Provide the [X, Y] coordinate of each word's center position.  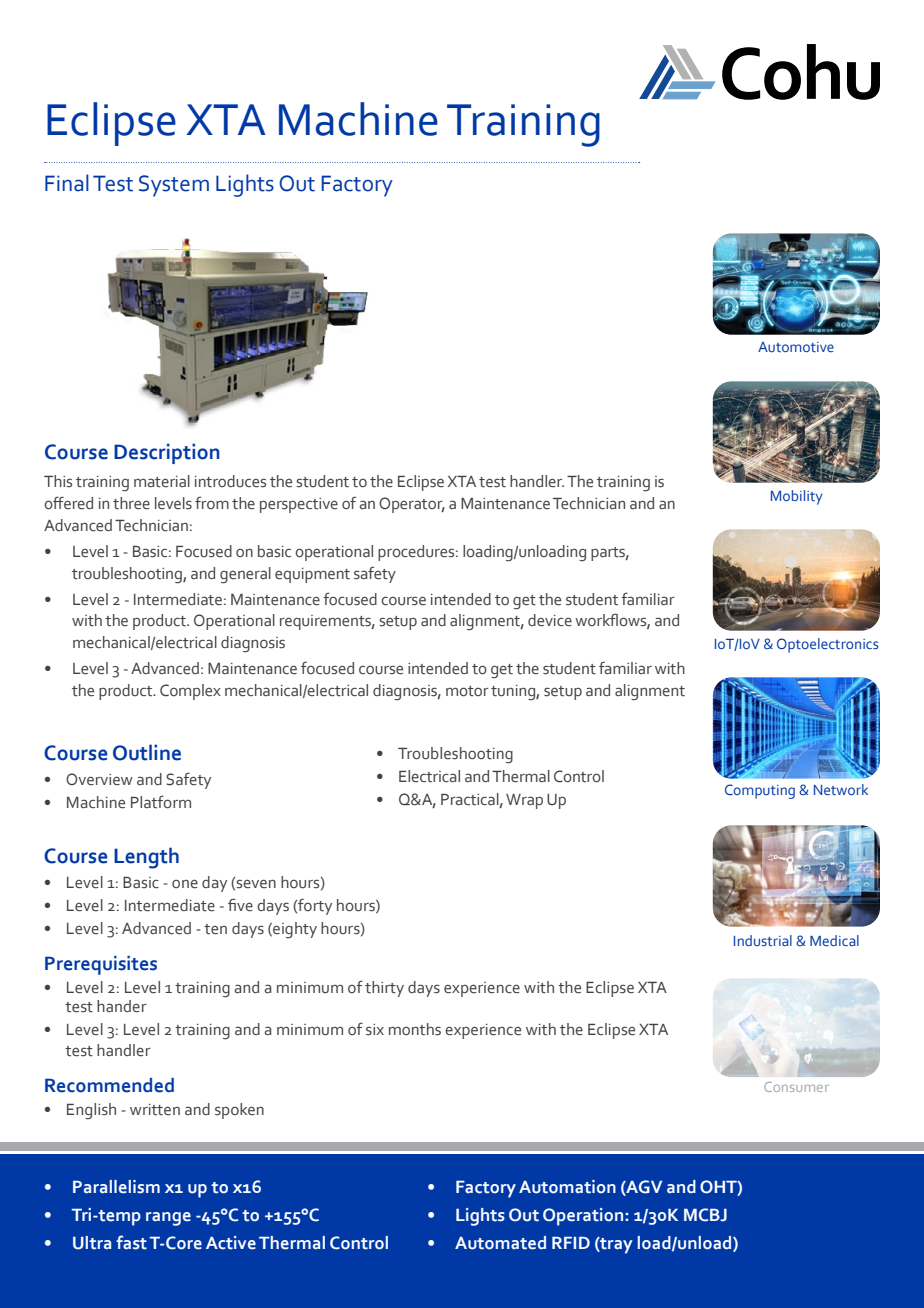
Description [167, 453]
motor [467, 691]
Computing [760, 791]
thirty [384, 989]
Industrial [763, 940]
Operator [412, 505]
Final [67, 183]
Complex [190, 692]
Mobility [797, 497]
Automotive [796, 347]
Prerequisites [101, 965]
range [168, 1219]
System [174, 186]
